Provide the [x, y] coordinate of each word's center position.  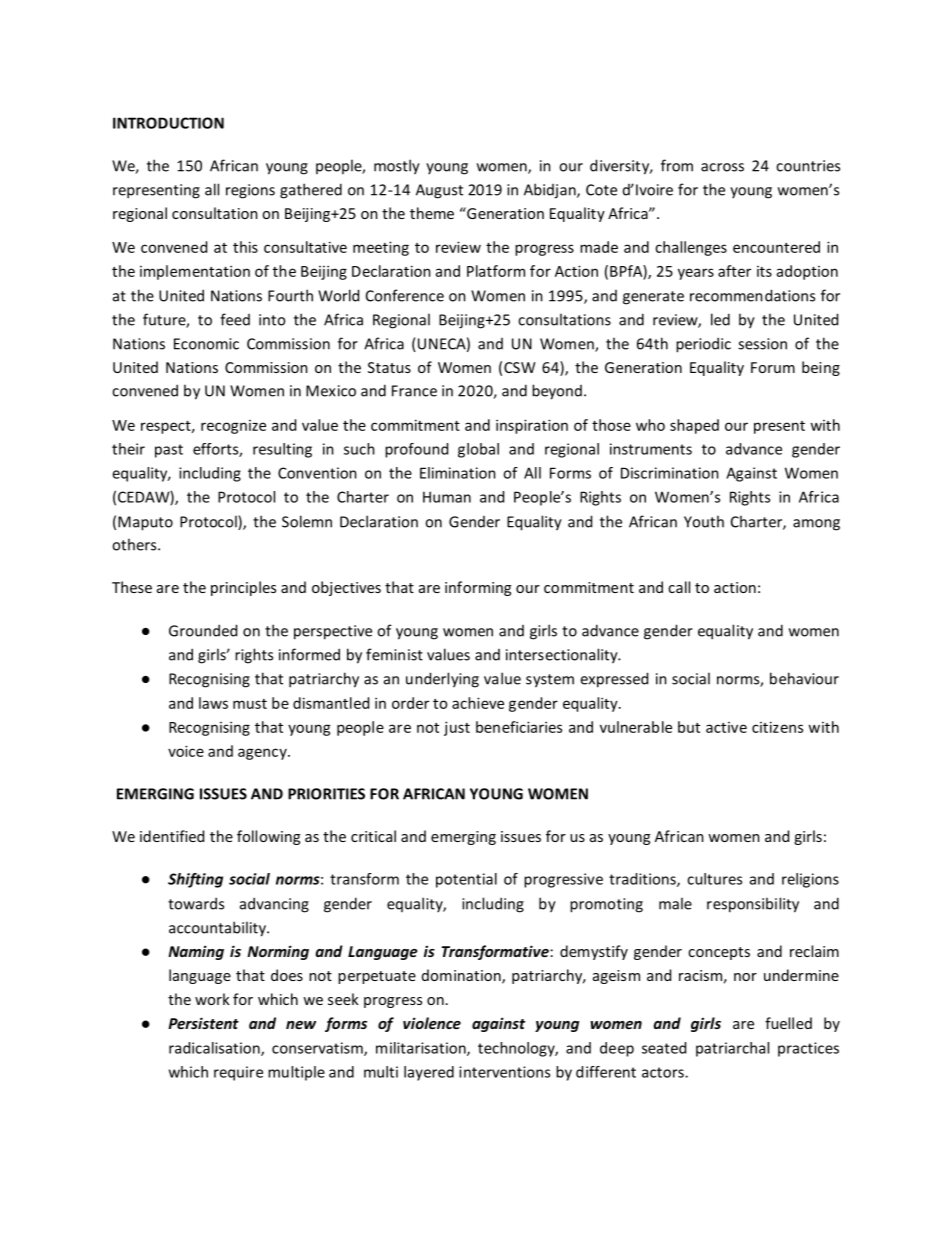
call [679, 587]
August [439, 191]
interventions [504, 1072]
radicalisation [215, 1049]
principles [243, 588]
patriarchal [732, 1049]
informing [478, 588]
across [722, 167]
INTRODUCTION [168, 123]
